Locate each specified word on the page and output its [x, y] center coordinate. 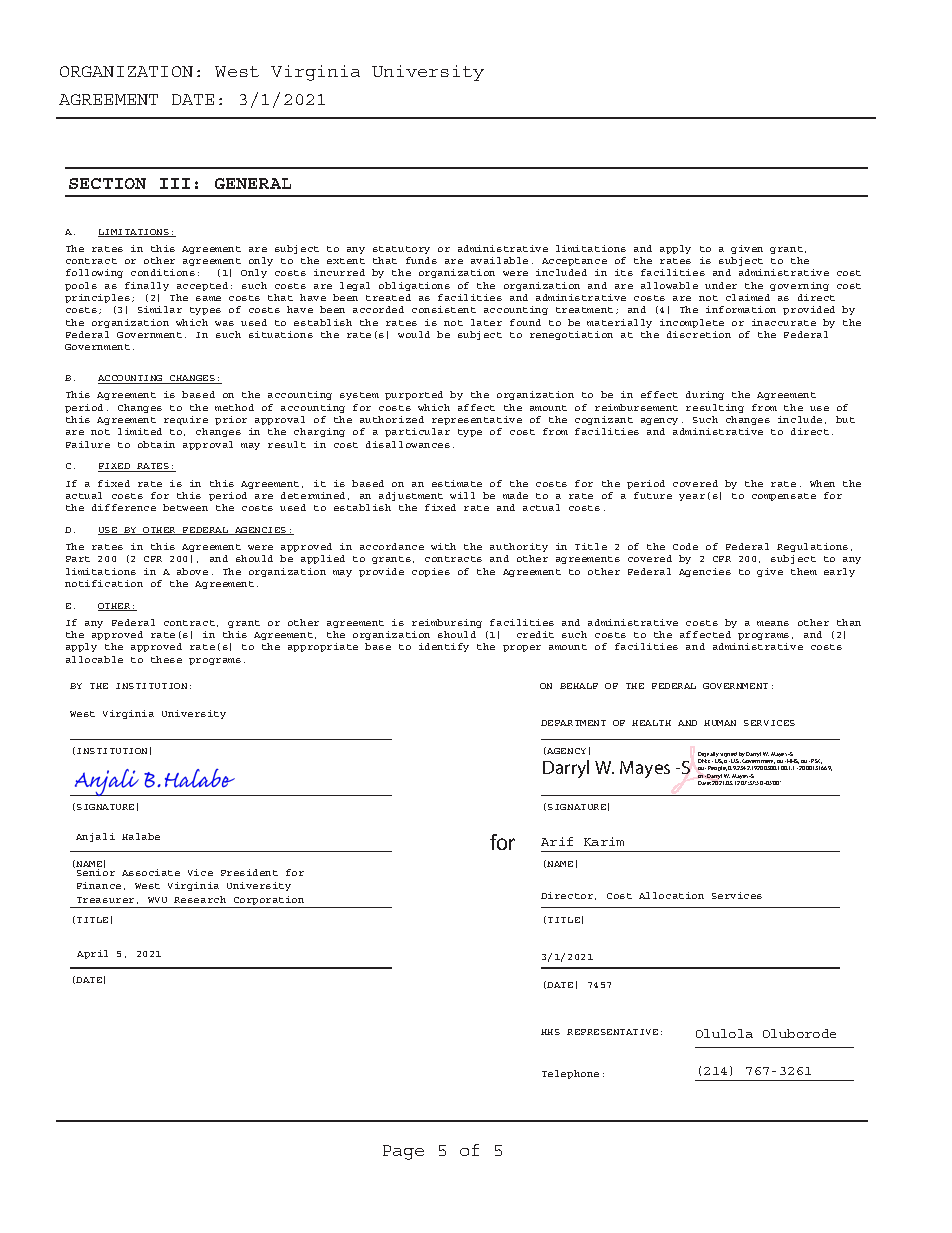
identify [444, 647]
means [773, 623]
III [175, 183]
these [166, 659]
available [499, 260]
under [721, 285]
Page [403, 1152]
